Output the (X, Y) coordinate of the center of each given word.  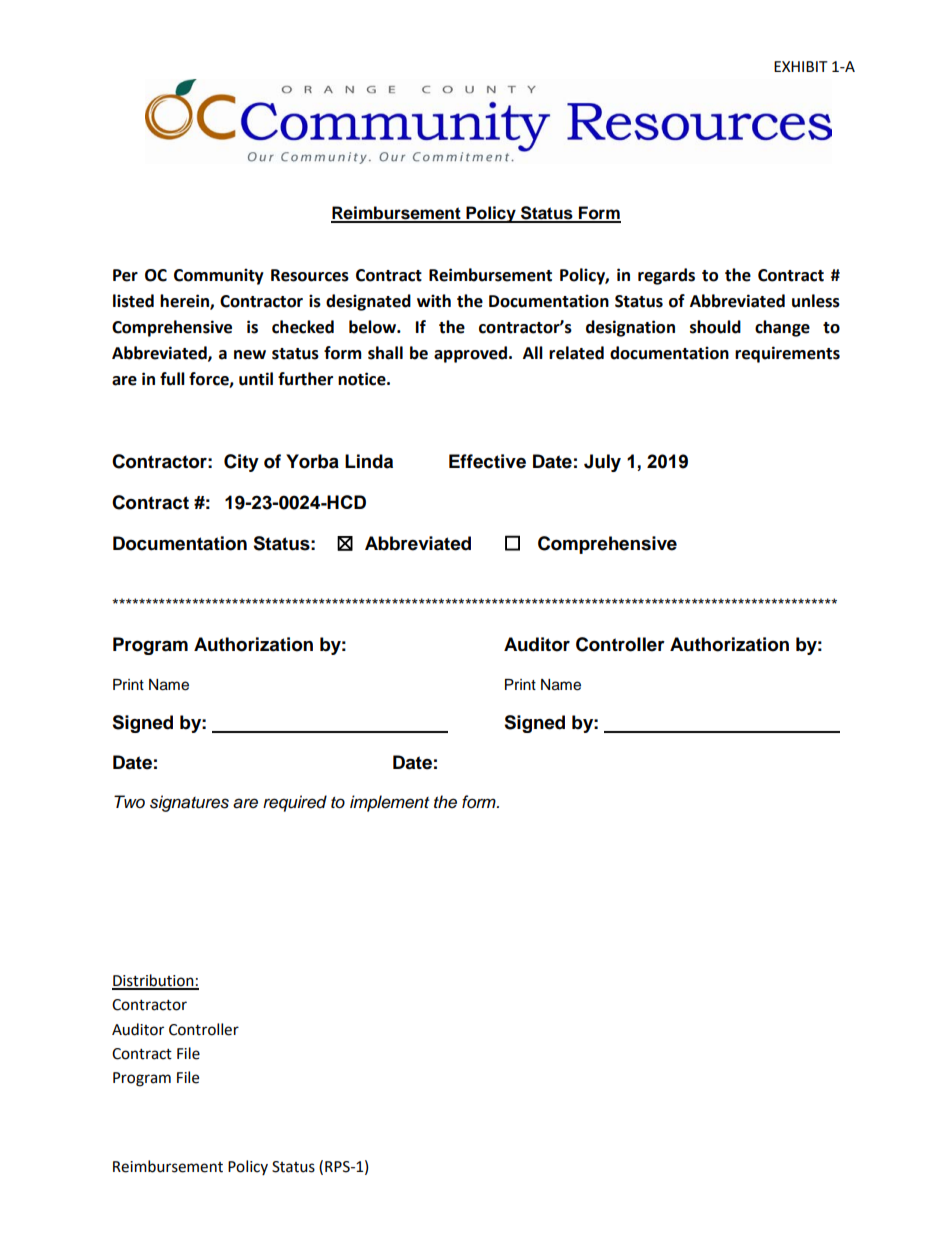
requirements (787, 354)
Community (219, 276)
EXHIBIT (801, 66)
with (434, 301)
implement (389, 803)
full (172, 379)
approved (470, 354)
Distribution (154, 981)
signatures (189, 803)
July (602, 463)
